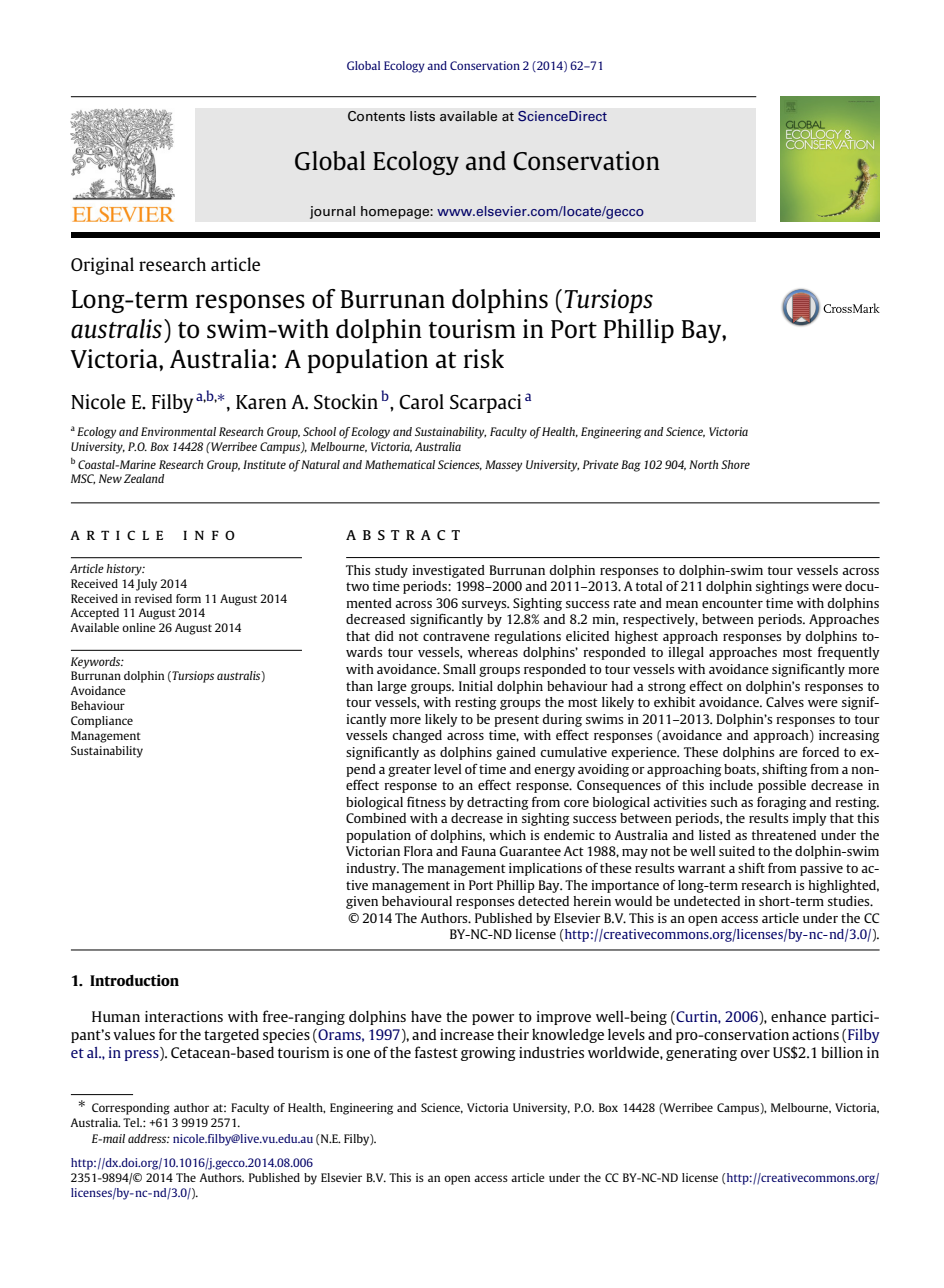  Describe the element at coordinates (782, 786) in the screenshot. I see `possible` at that location.
